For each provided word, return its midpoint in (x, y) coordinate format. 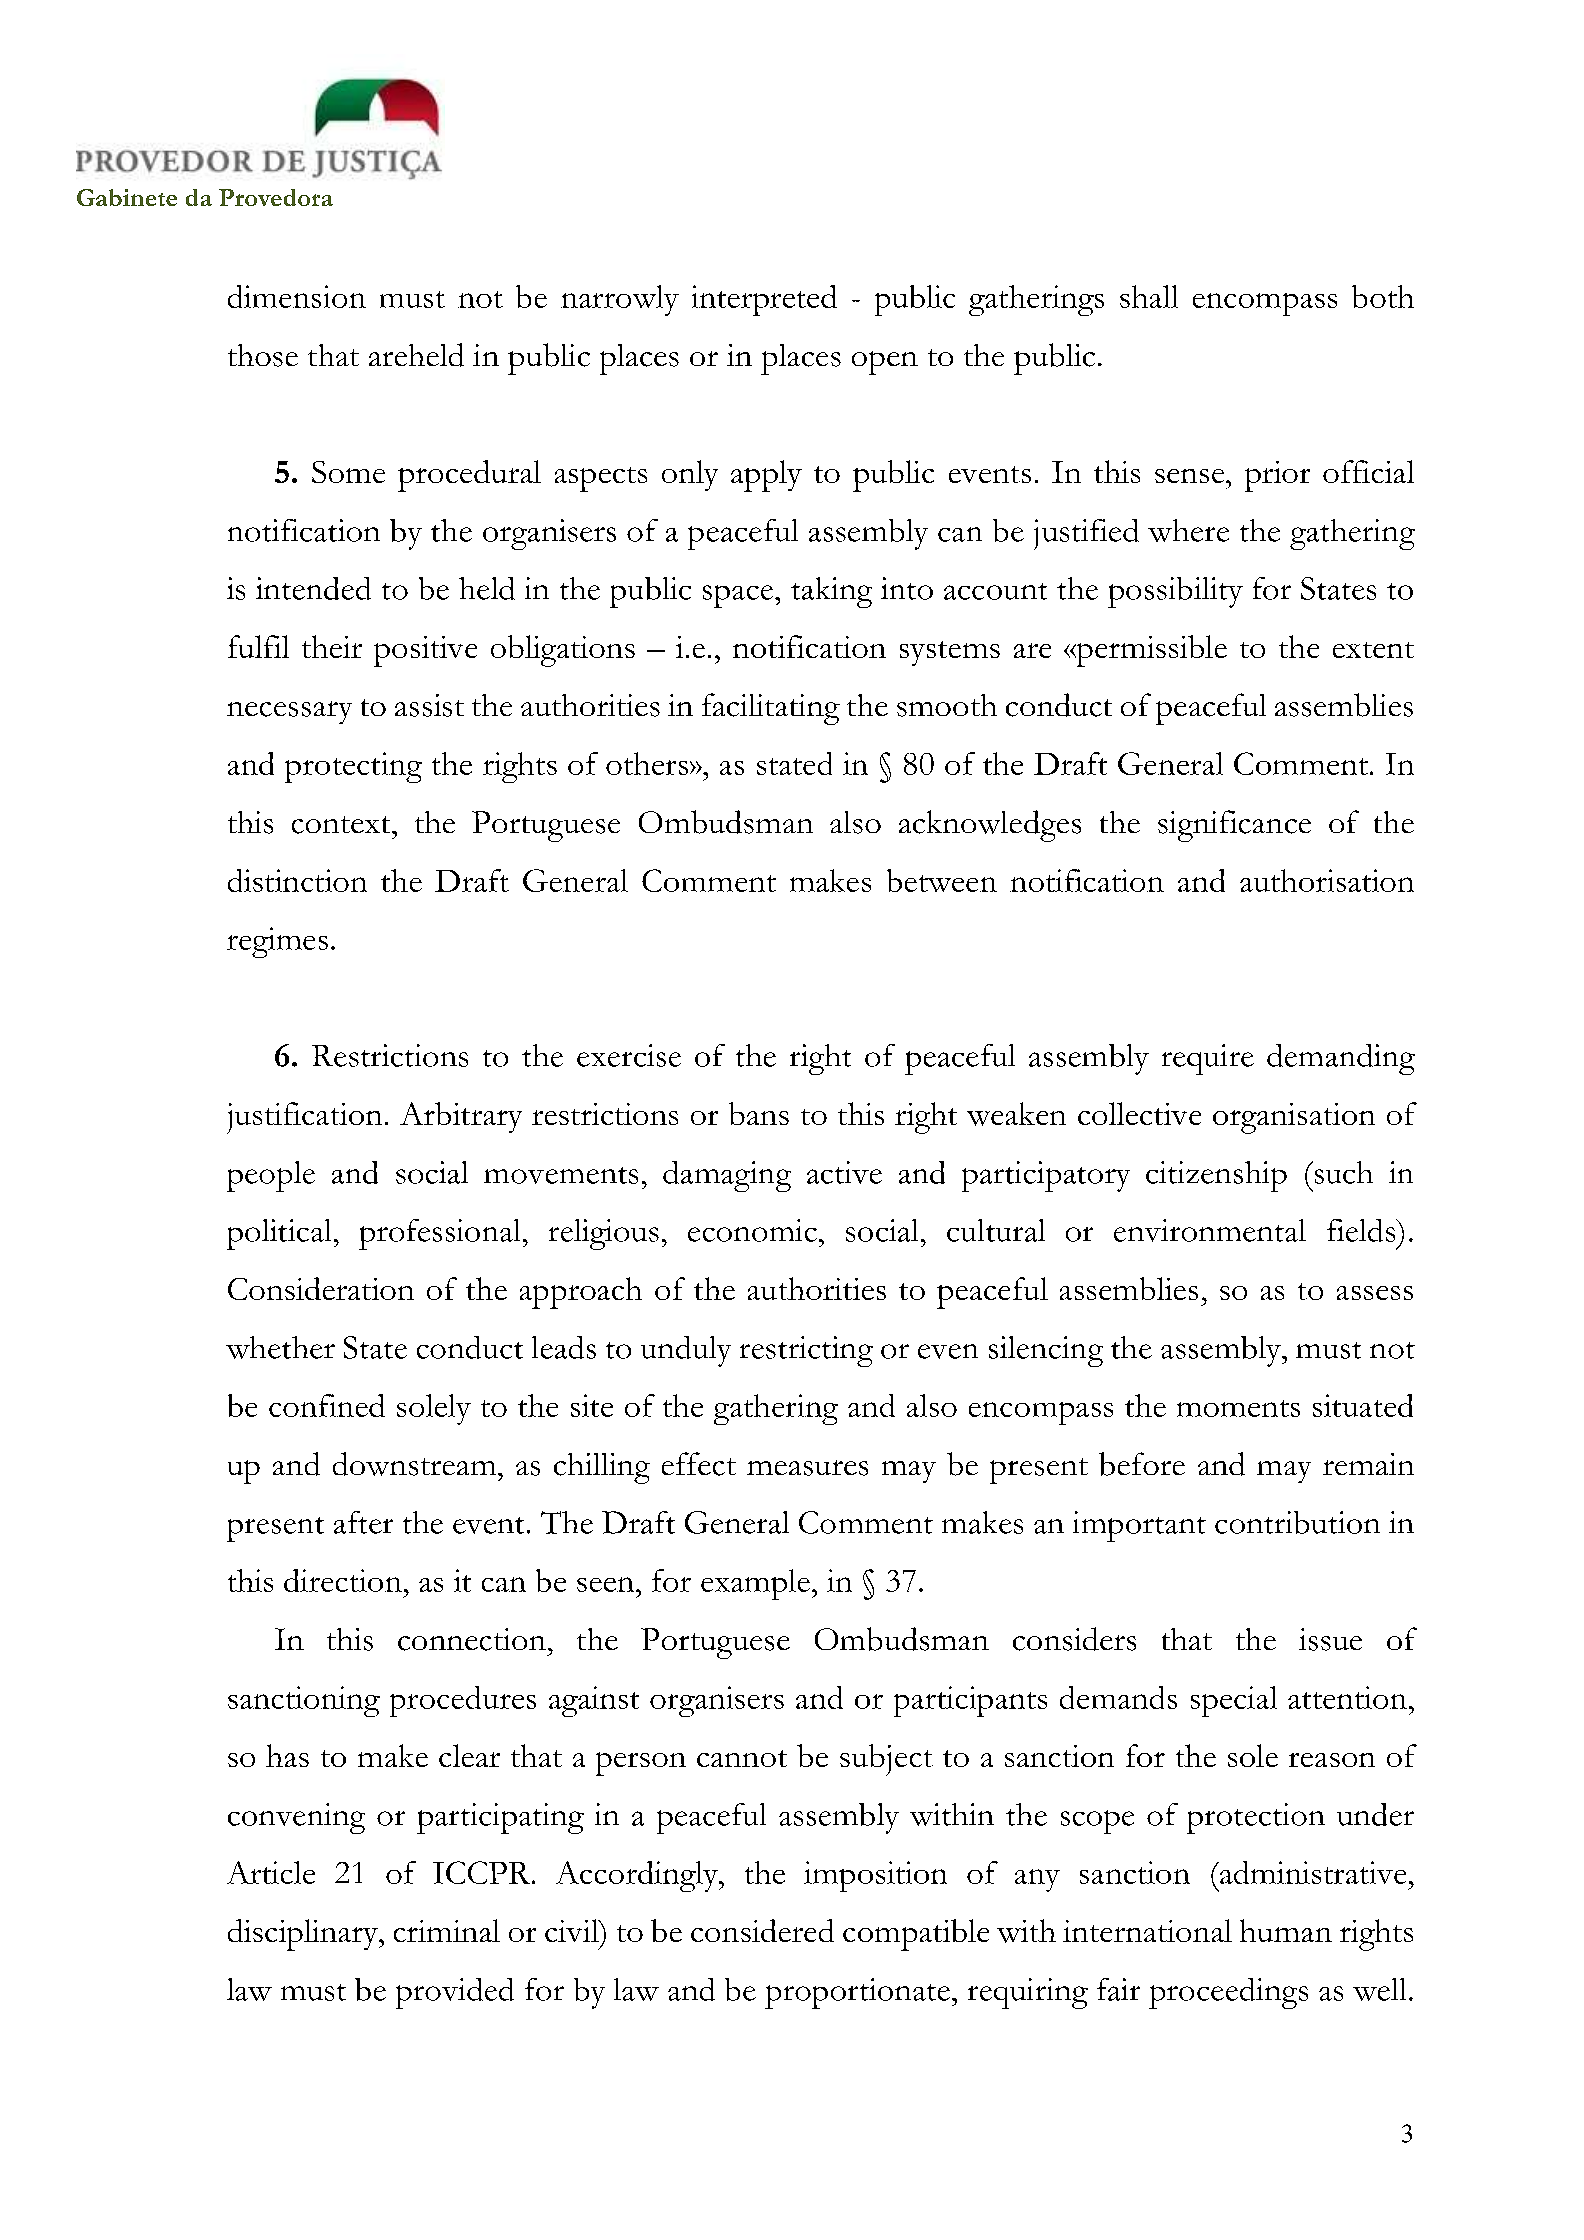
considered (762, 1930)
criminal (447, 1930)
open (885, 363)
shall (1149, 296)
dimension (297, 296)
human (1286, 1930)
